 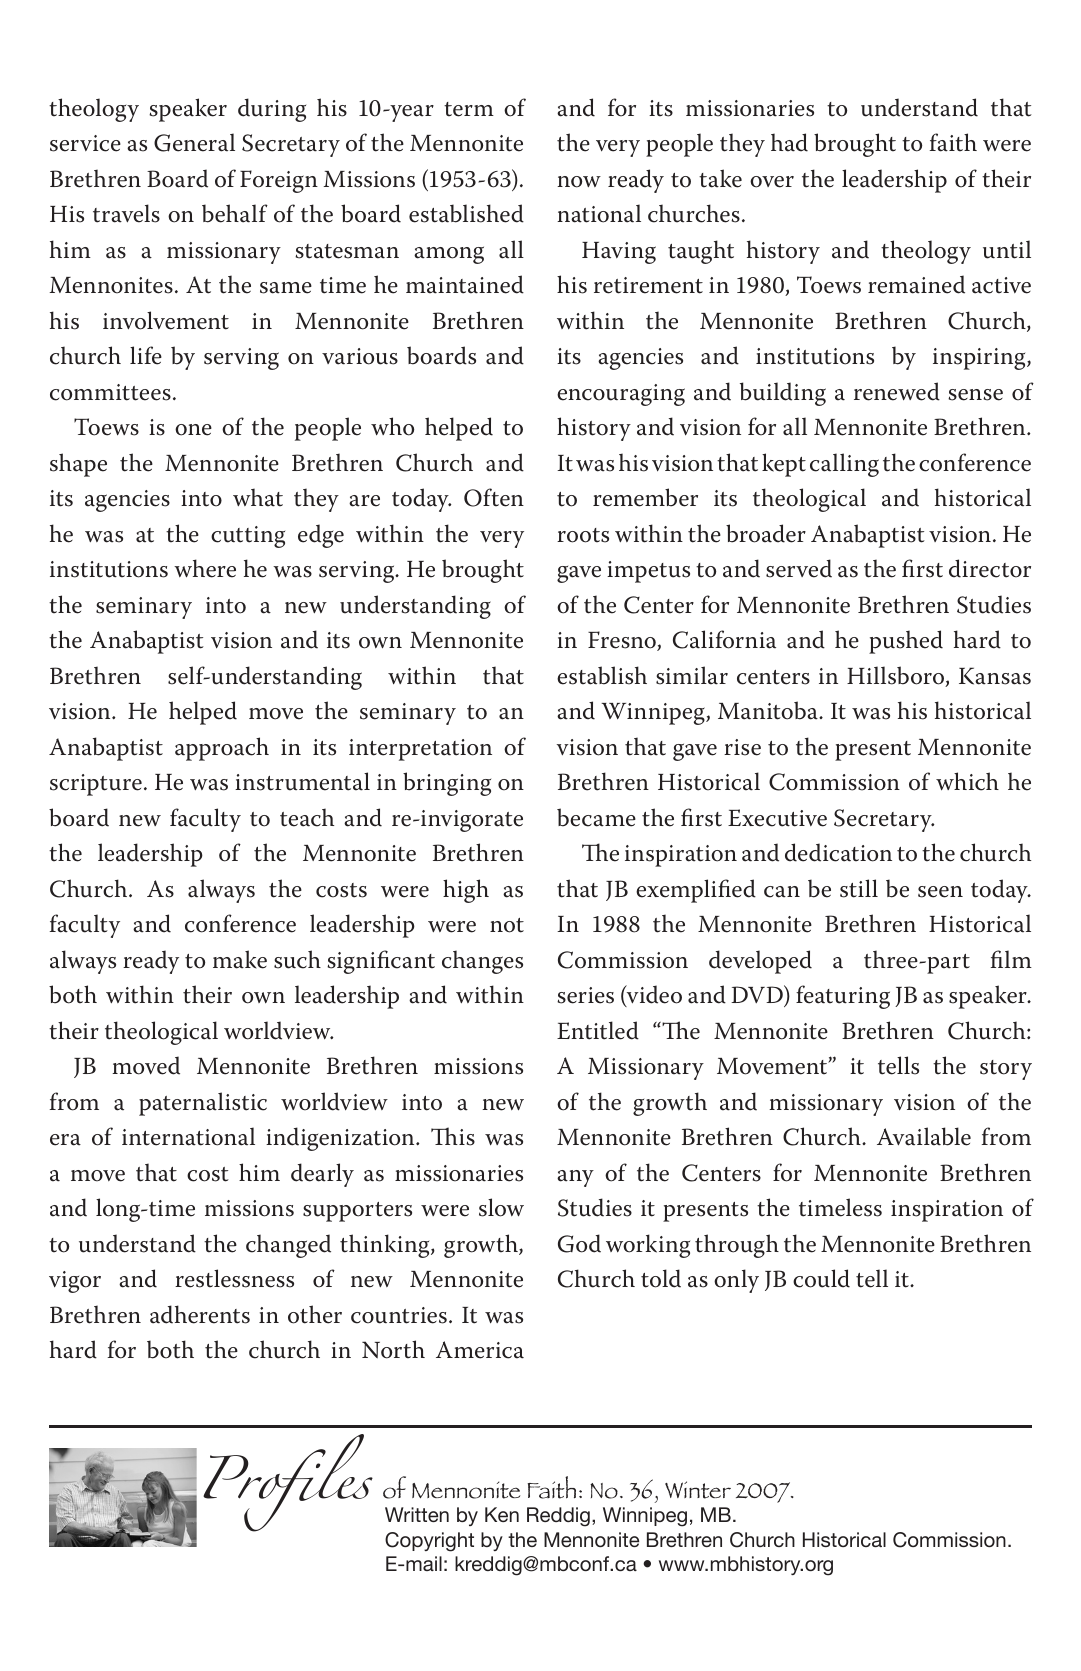 I want to click on paternalistic, so click(x=203, y=1104).
